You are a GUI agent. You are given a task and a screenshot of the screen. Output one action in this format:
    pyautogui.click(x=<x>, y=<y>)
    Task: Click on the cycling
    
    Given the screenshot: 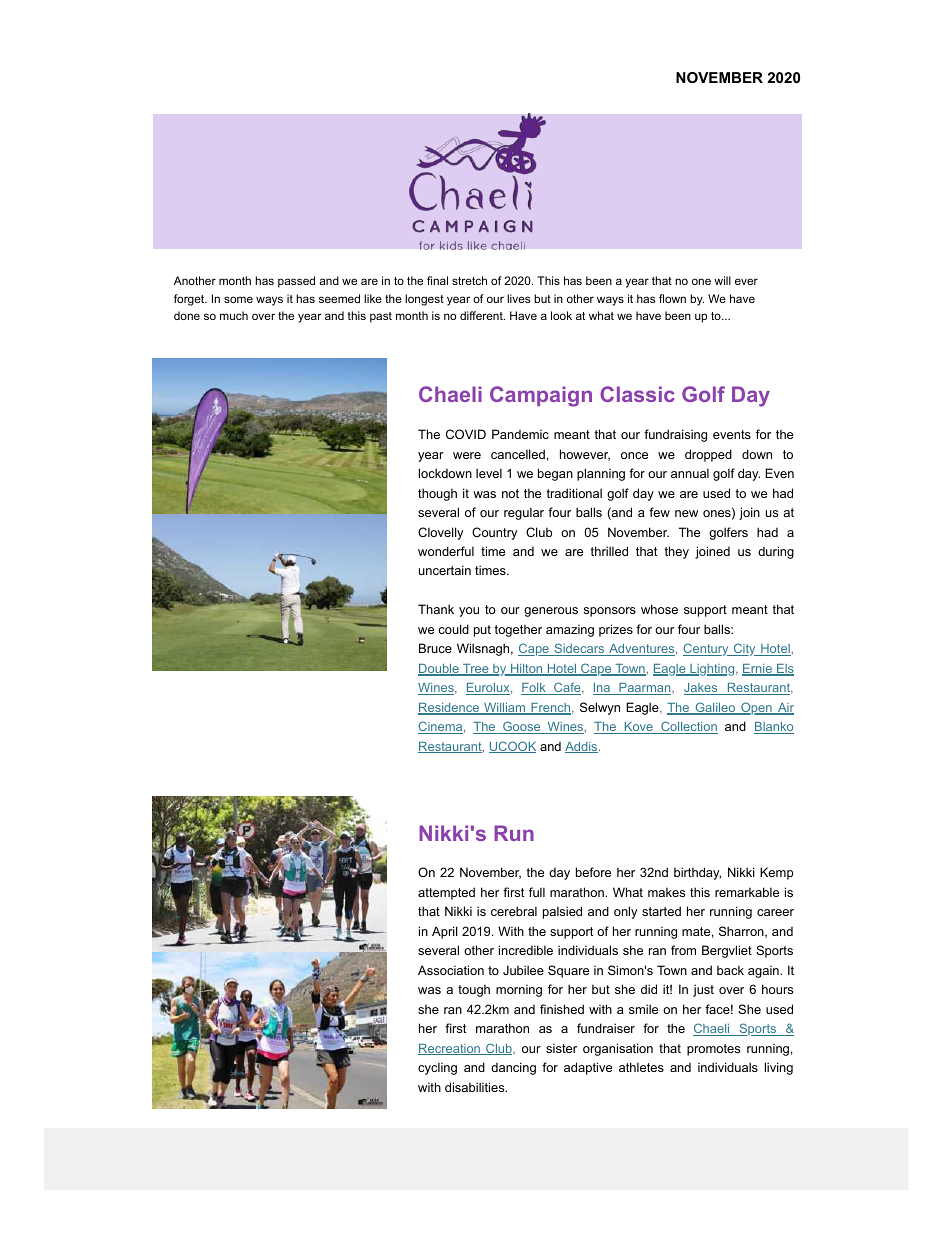 What is the action you would take?
    pyautogui.click(x=437, y=1068)
